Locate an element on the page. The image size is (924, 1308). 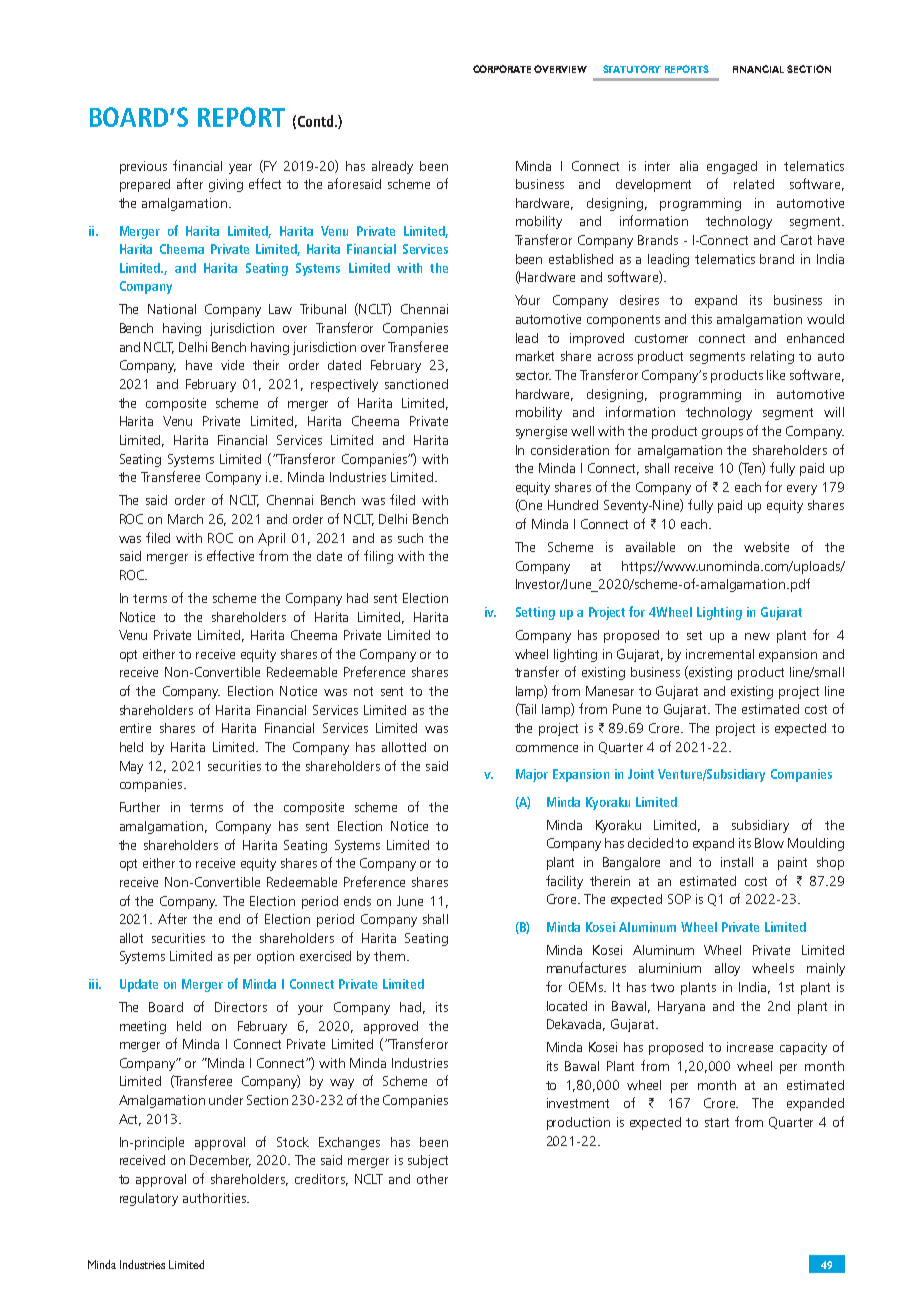
previous is located at coordinates (143, 167).
